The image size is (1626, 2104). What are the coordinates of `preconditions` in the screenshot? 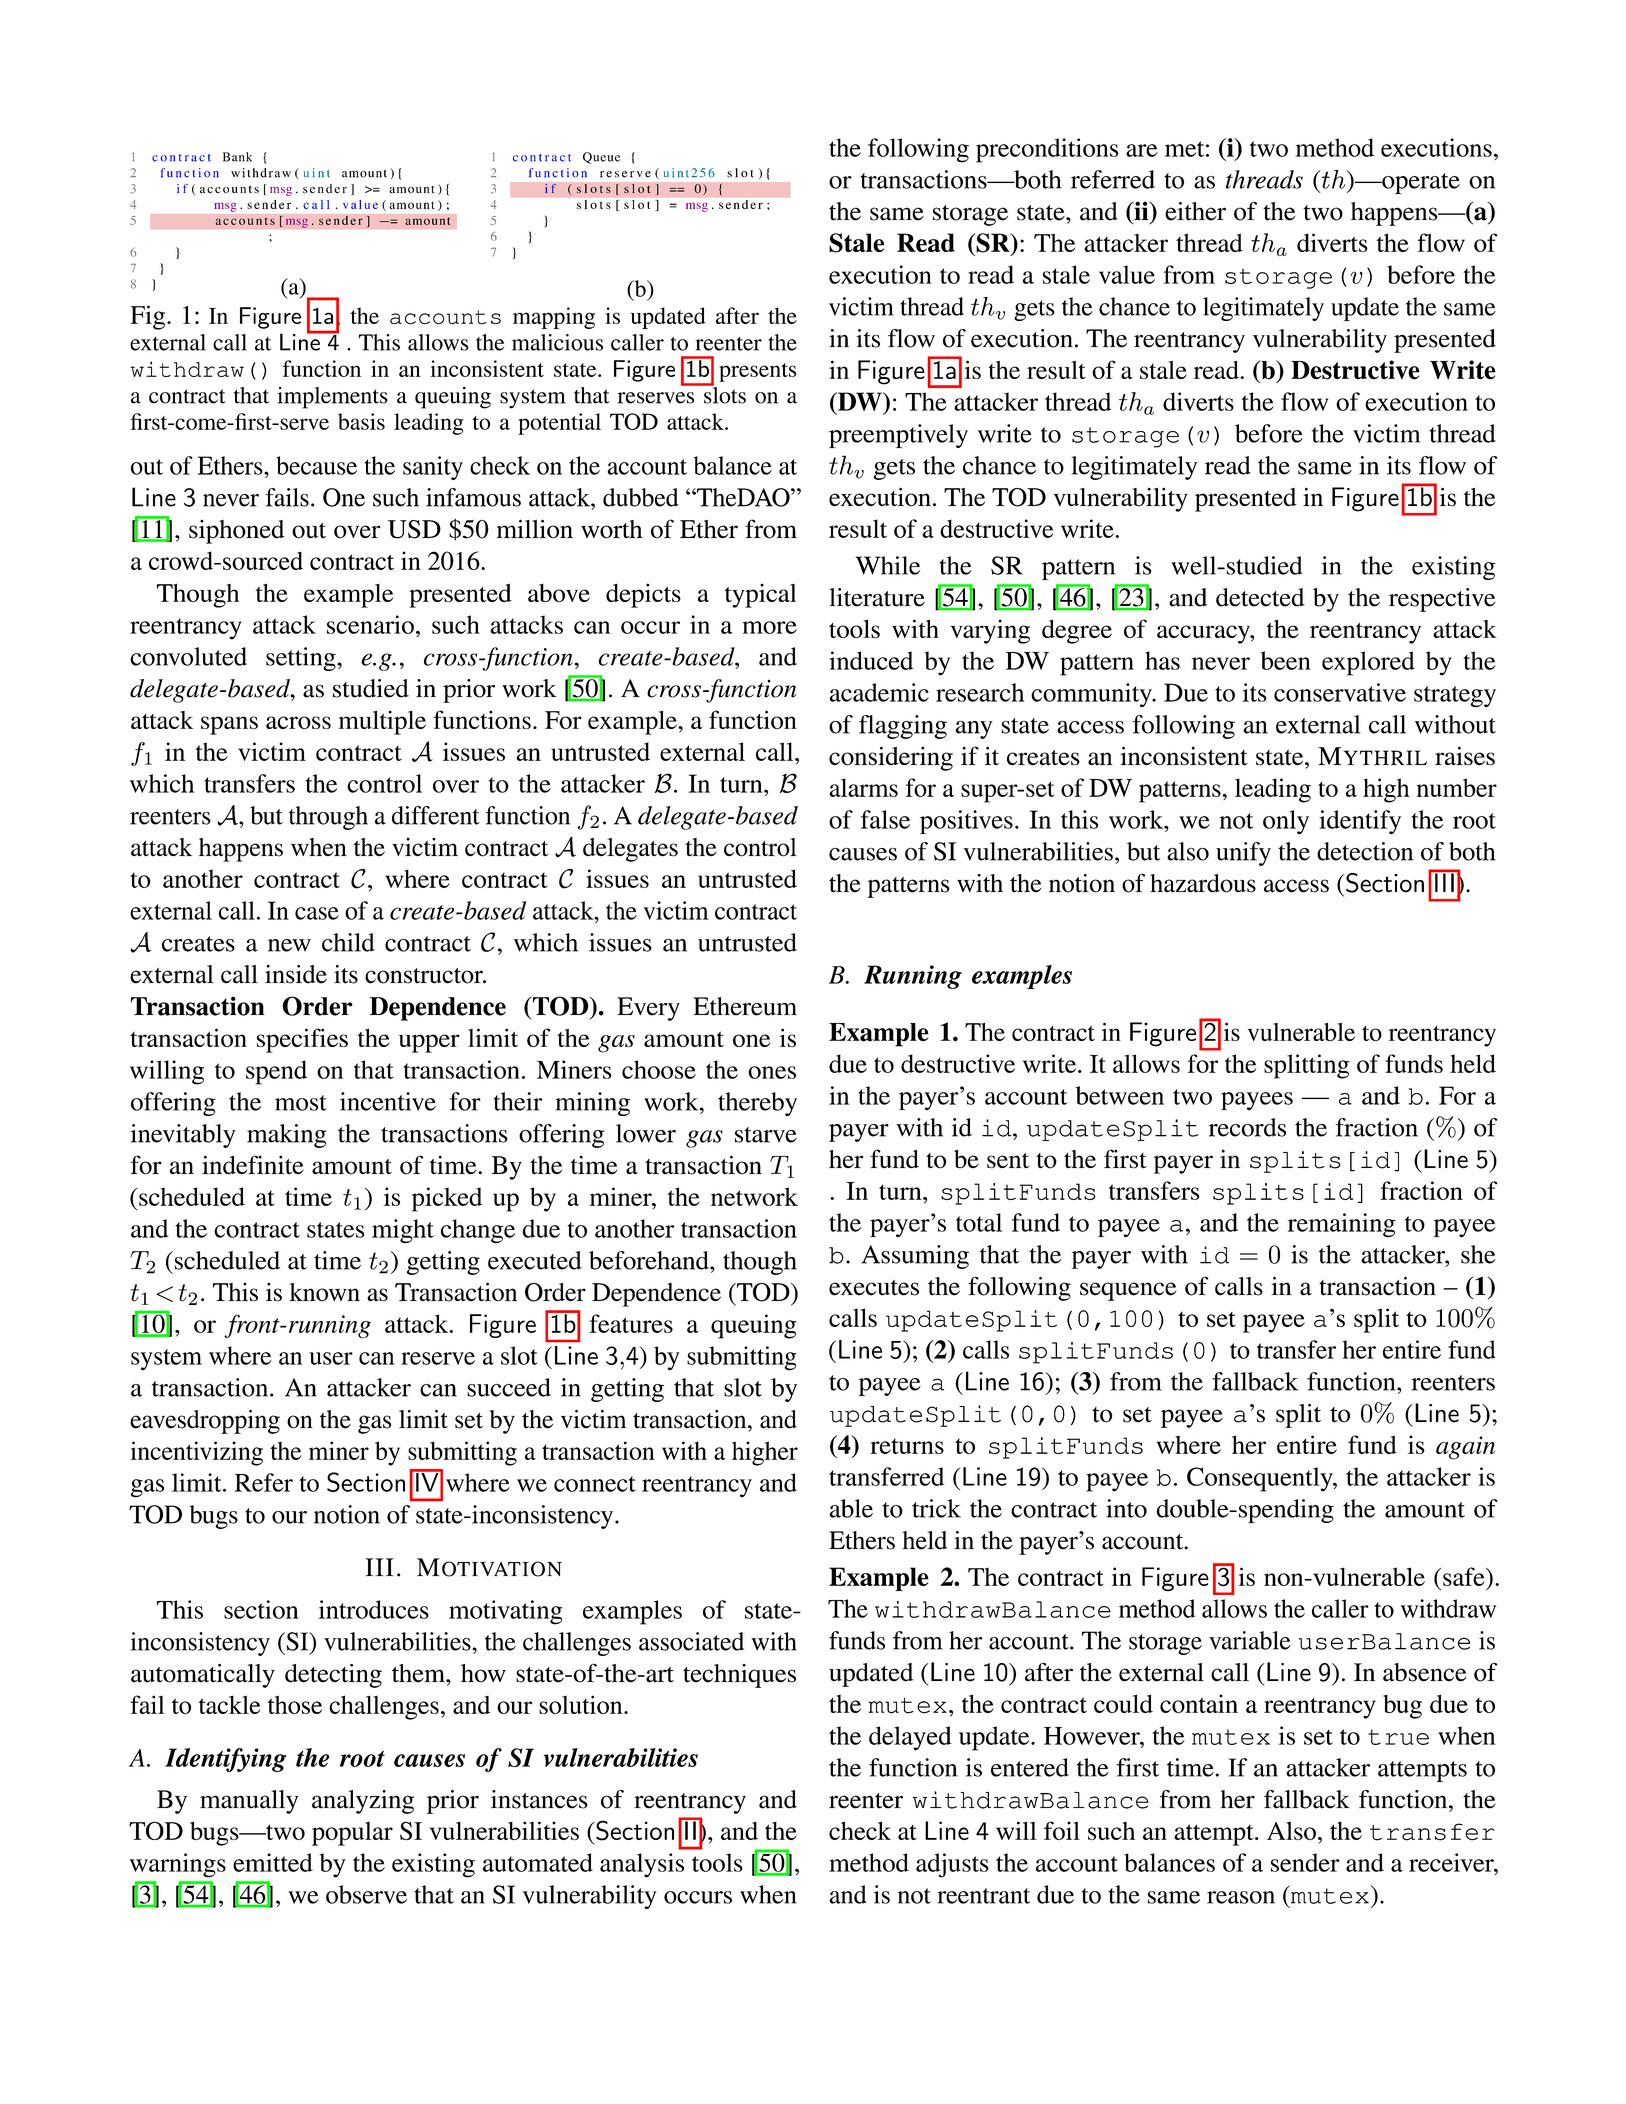 It's located at (1047, 150).
